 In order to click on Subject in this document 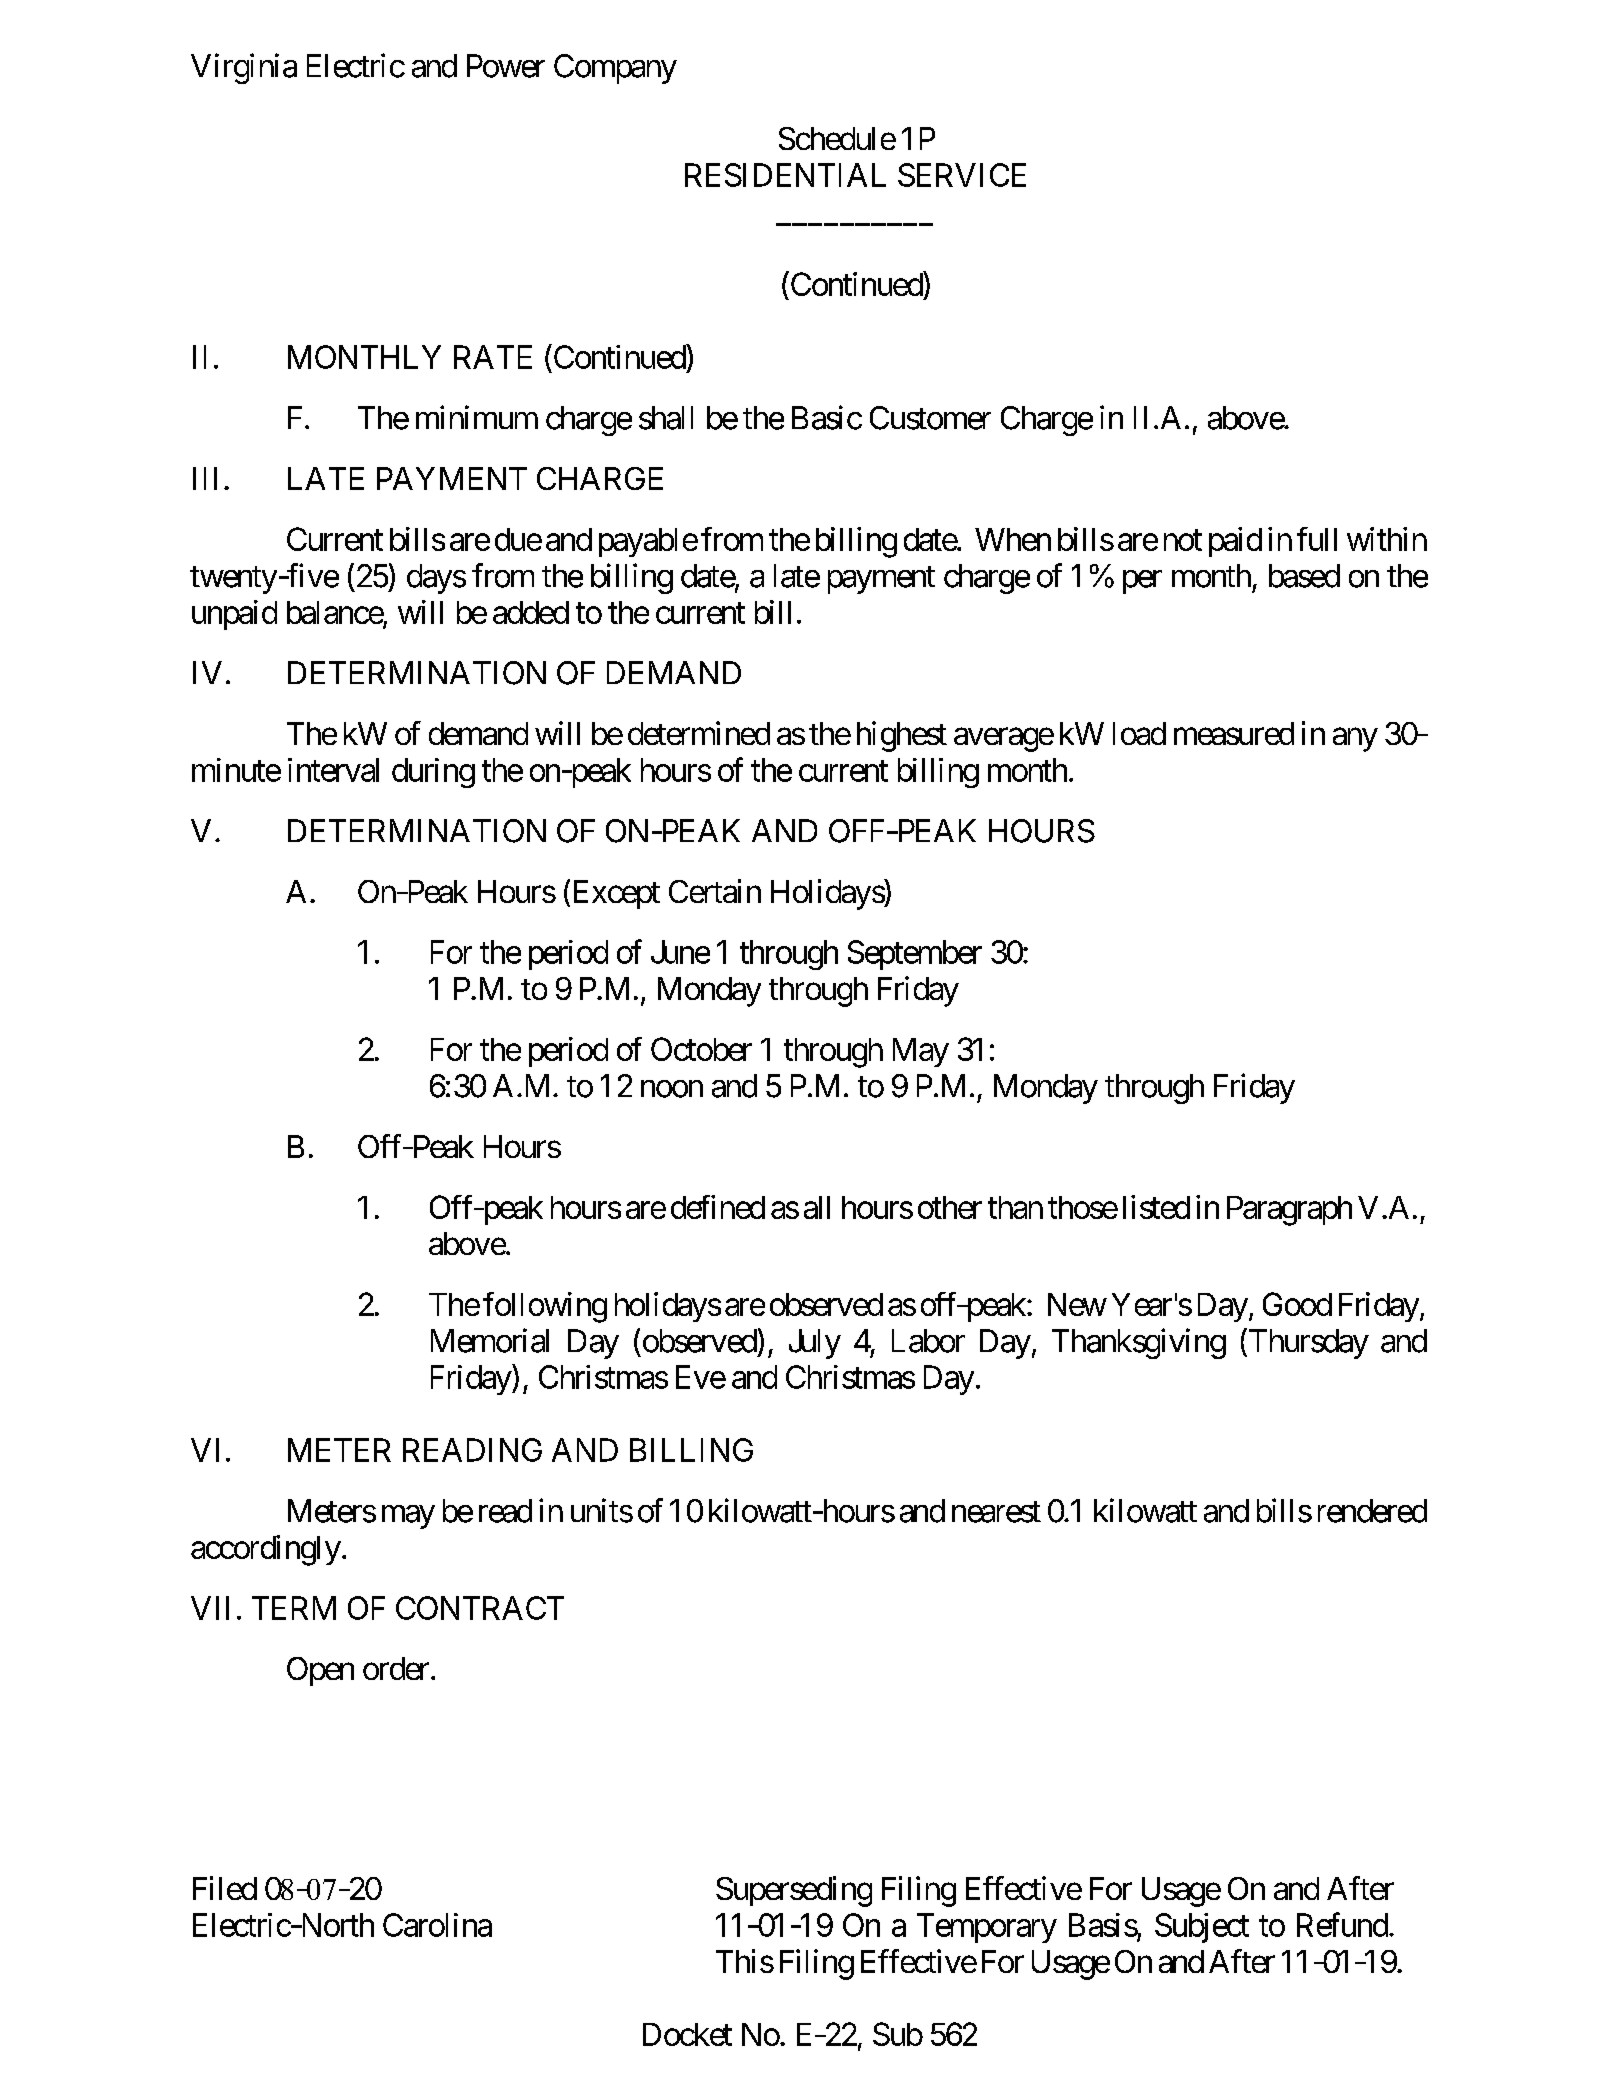, I will do `click(1202, 1928)`.
